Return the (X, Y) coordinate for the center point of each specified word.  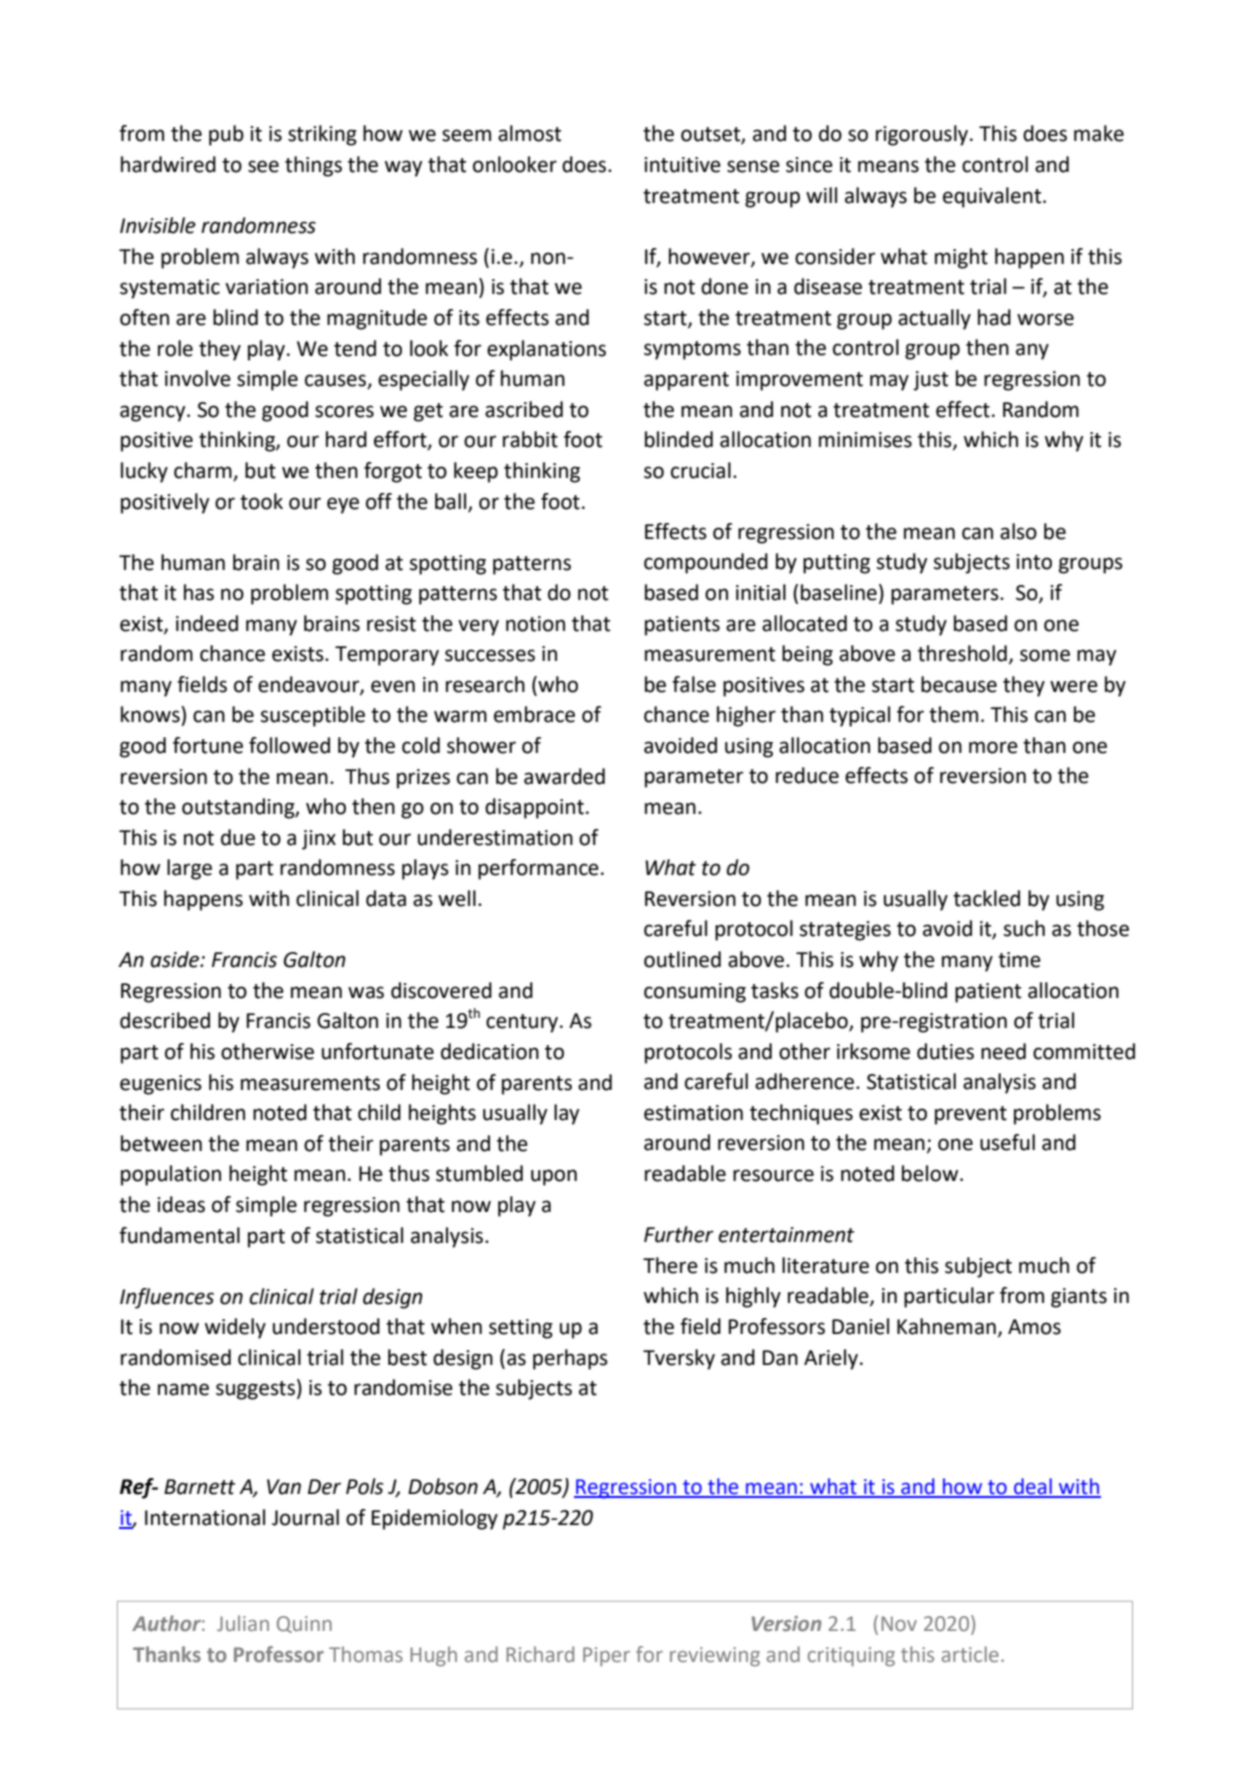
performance (538, 869)
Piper (606, 1656)
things (313, 166)
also (1018, 531)
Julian (243, 1623)
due (238, 837)
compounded (706, 563)
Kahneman (946, 1326)
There (670, 1265)
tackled (986, 898)
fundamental (179, 1235)
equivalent (993, 197)
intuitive (682, 165)
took (261, 501)
